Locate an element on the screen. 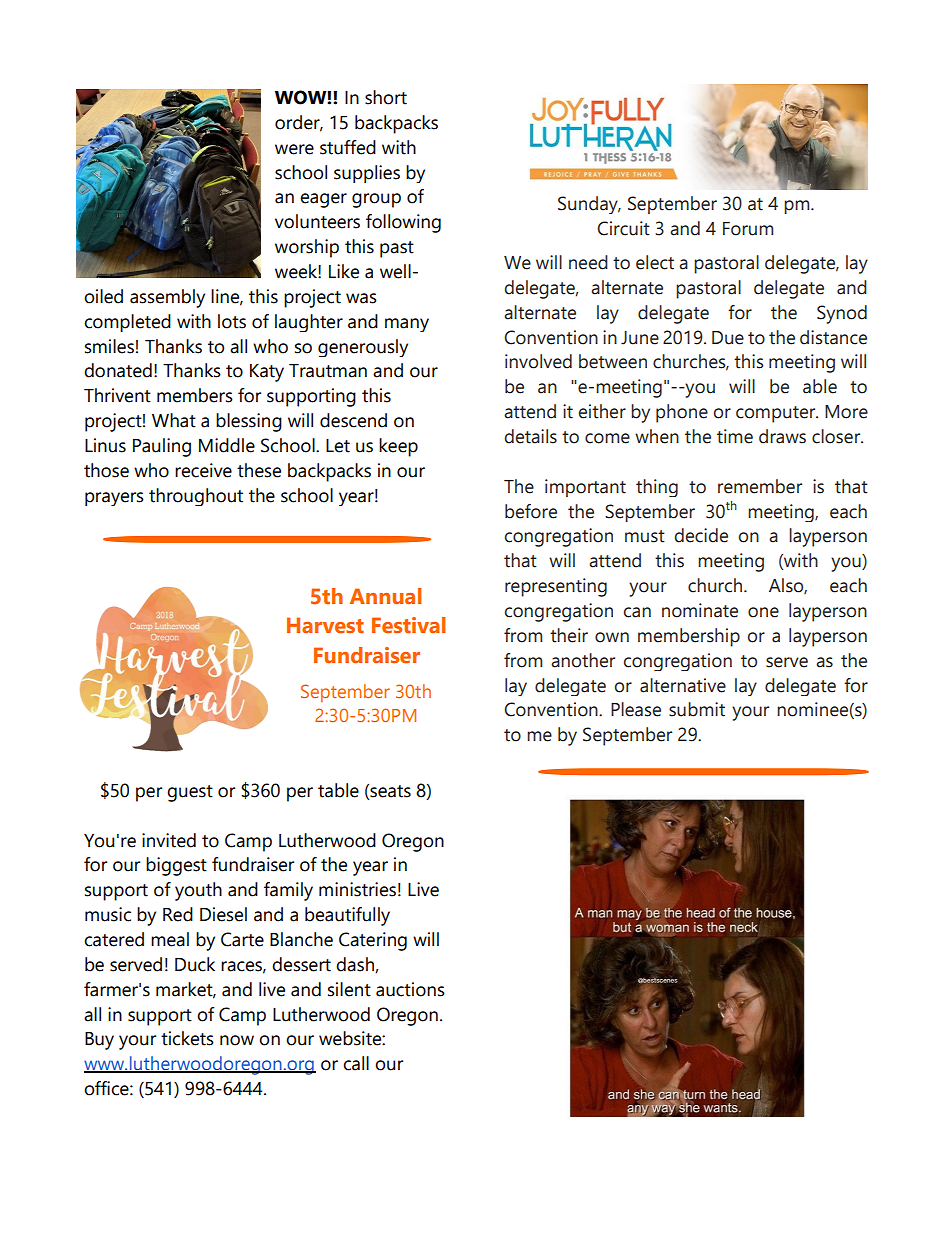 The width and height of the screenshot is (952, 1233). submit is located at coordinates (697, 709).
